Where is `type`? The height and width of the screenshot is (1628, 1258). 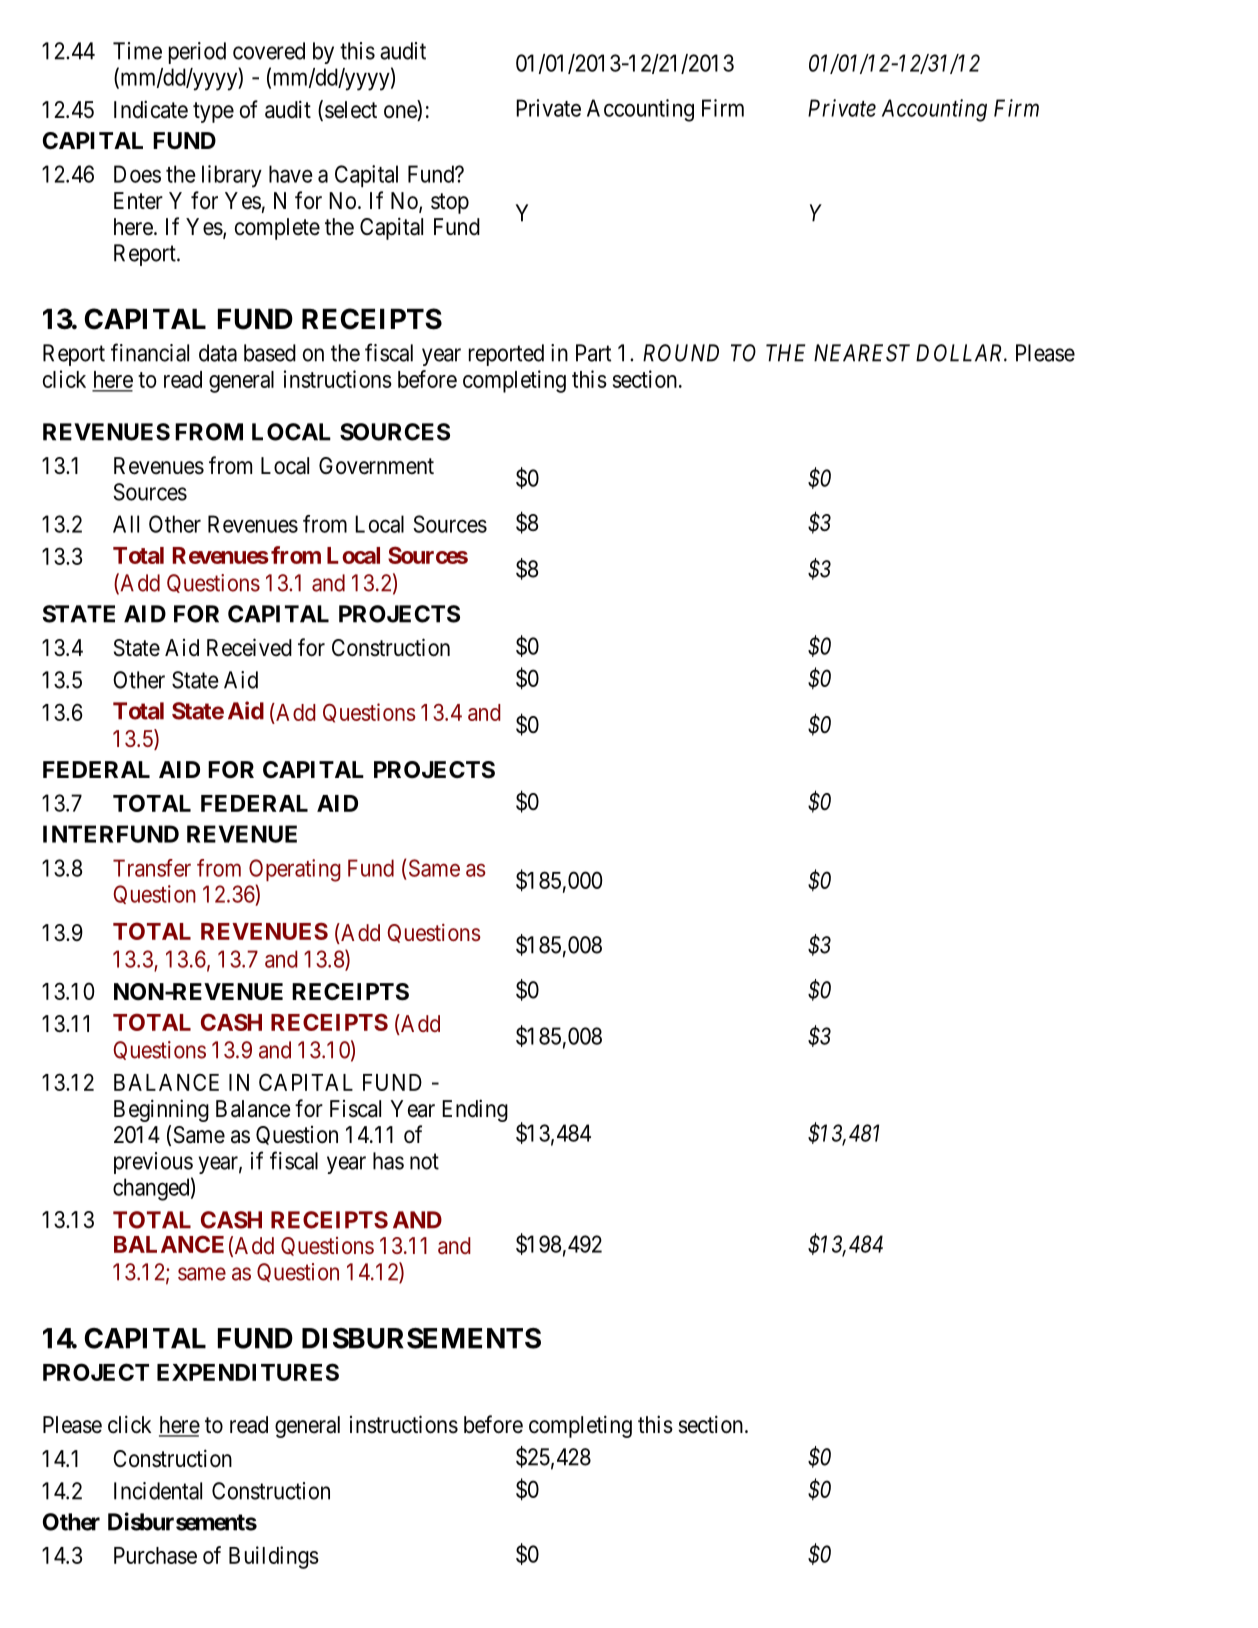 type is located at coordinates (213, 112).
